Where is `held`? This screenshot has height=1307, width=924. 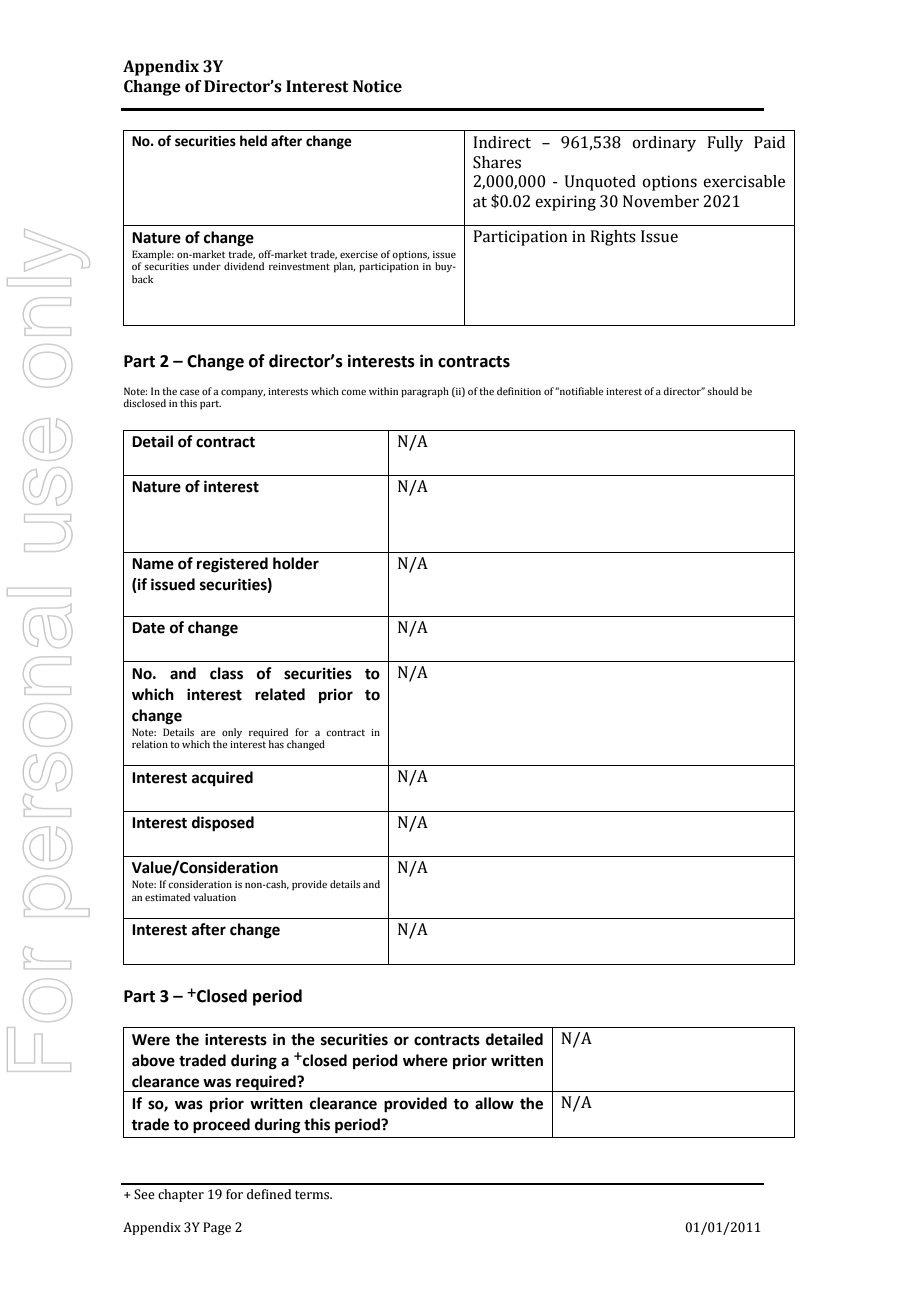
held is located at coordinates (253, 141).
